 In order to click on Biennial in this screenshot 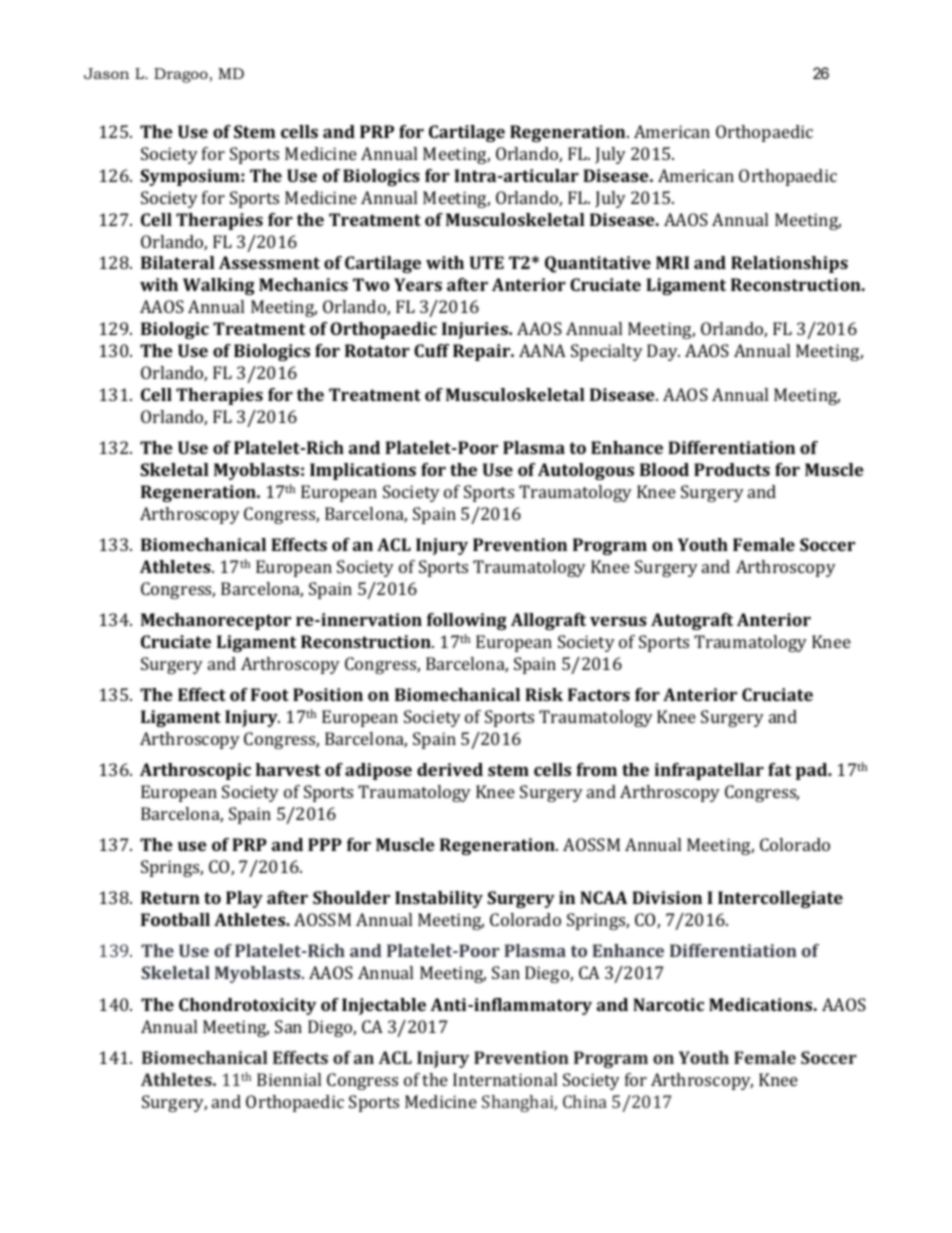, I will do `click(289, 1079)`.
